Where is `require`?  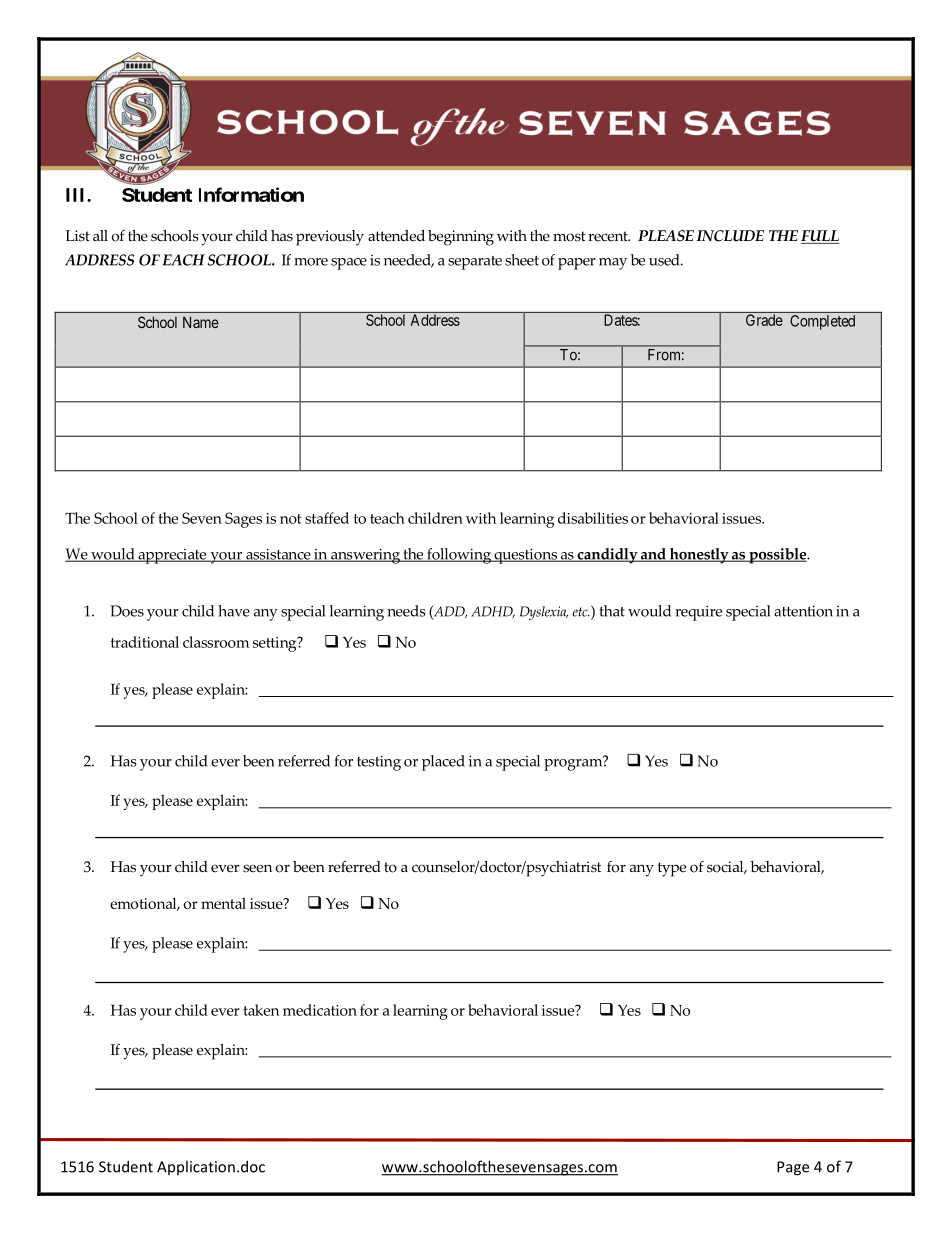
require is located at coordinates (698, 613).
